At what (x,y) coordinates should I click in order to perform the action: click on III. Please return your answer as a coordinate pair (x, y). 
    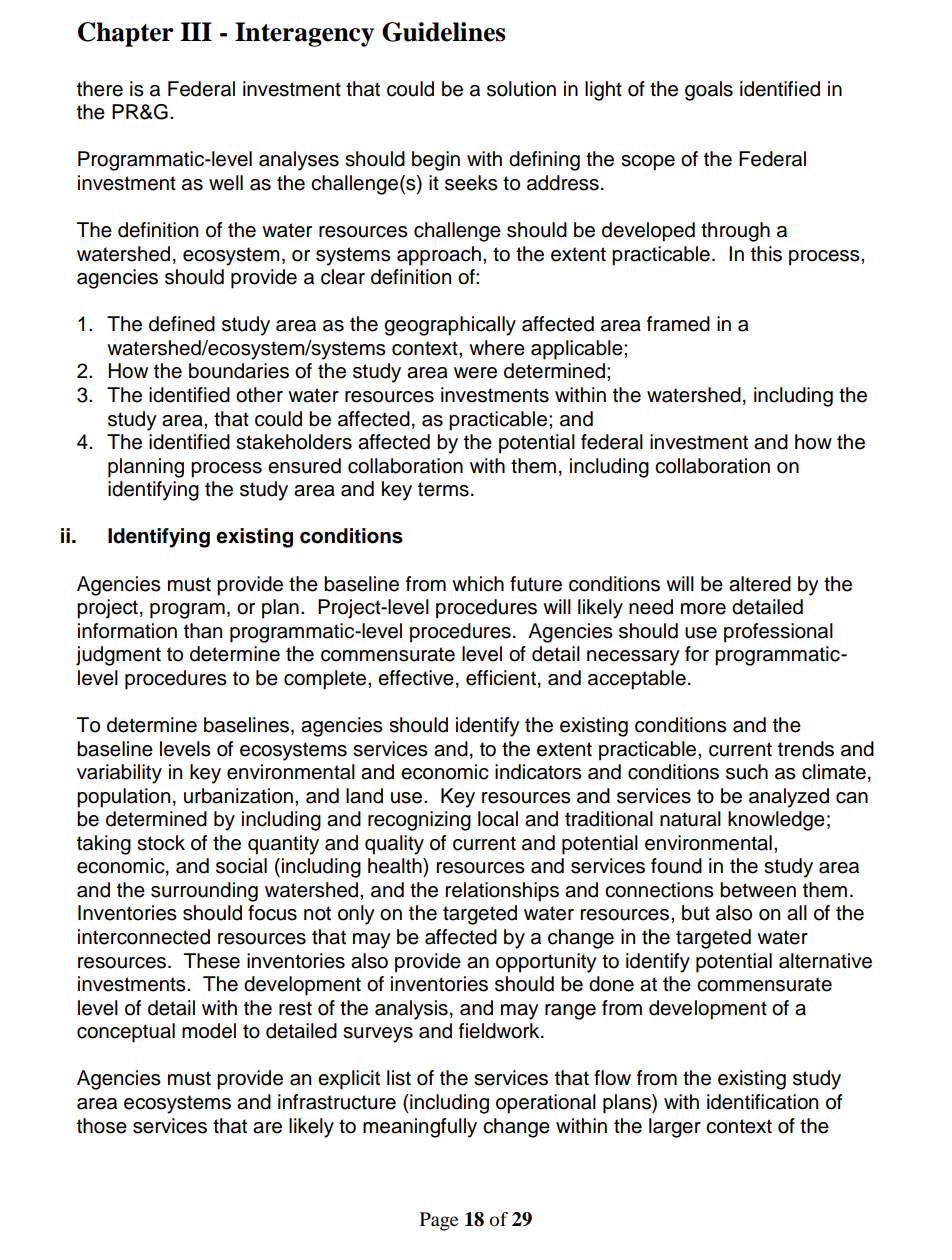
    Looking at the image, I should click on (196, 31).
